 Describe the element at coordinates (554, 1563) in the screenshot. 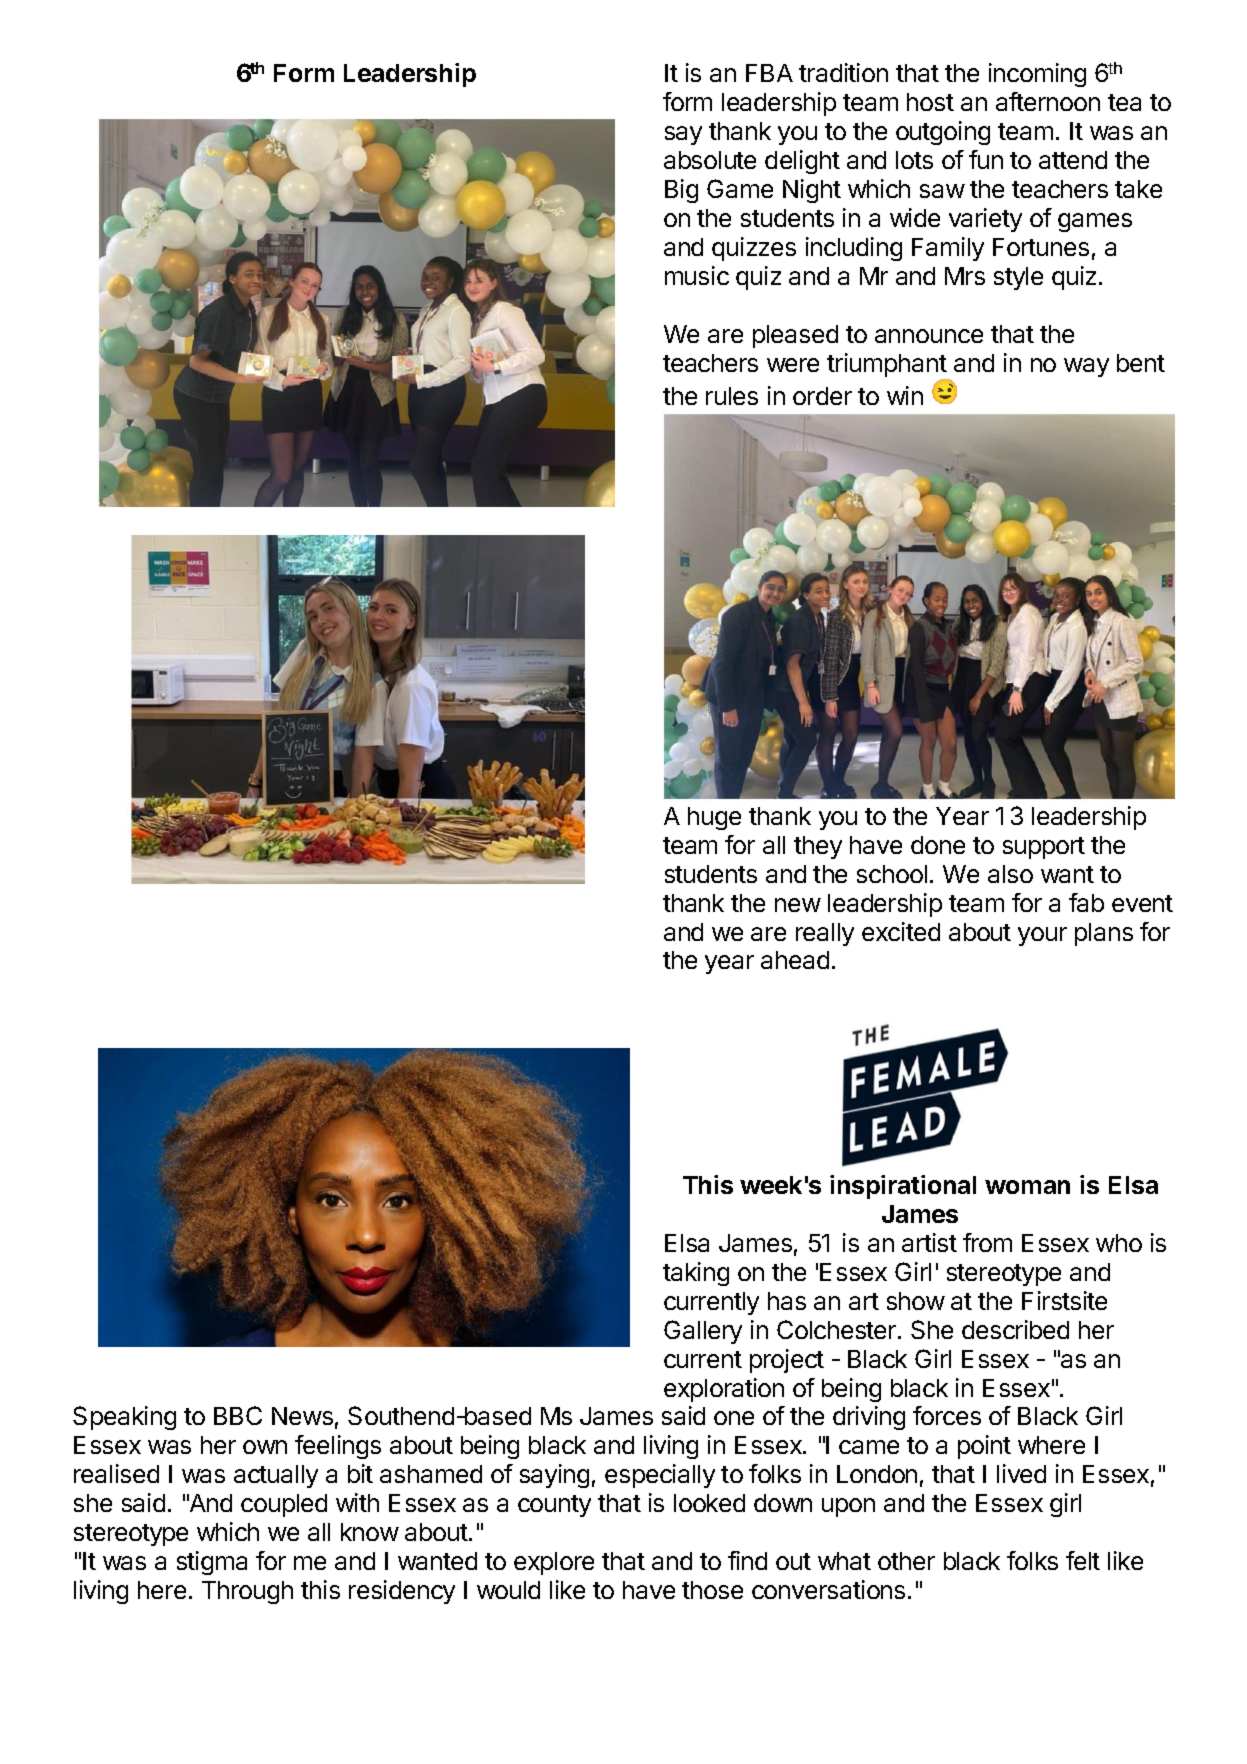

I see `explore` at that location.
